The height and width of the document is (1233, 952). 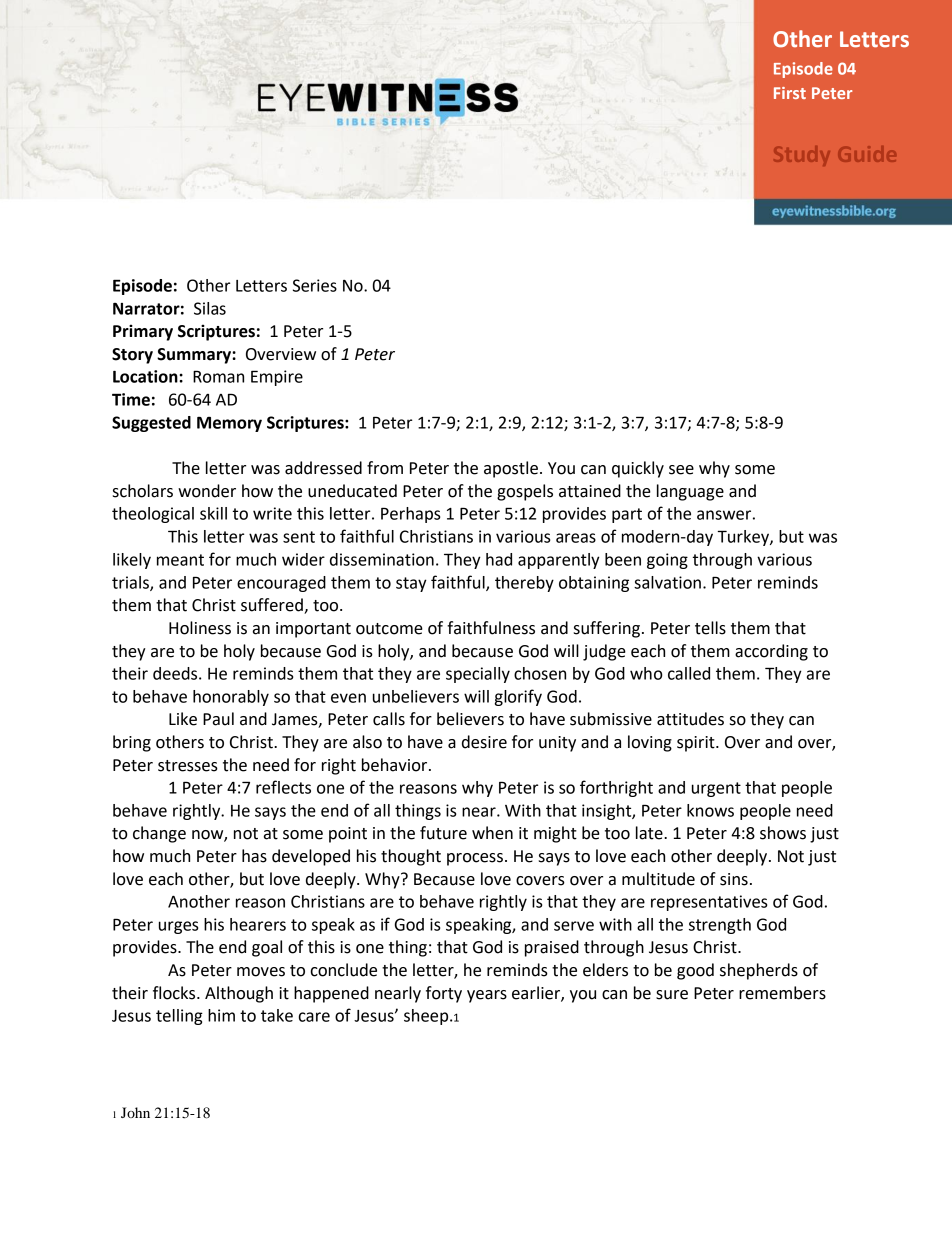 I want to click on Holiness, so click(x=200, y=628).
